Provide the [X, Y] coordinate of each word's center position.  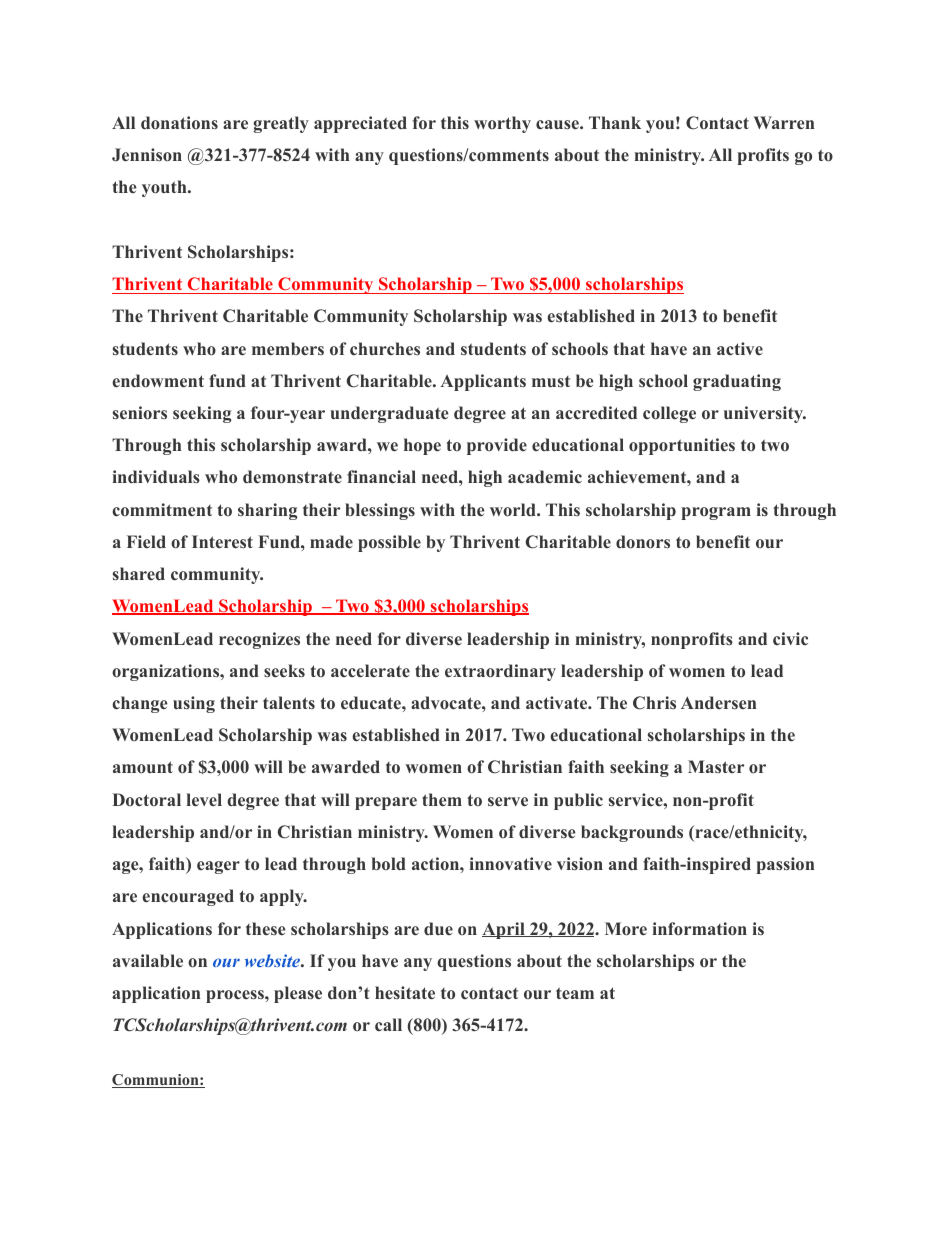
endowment [158, 381]
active [740, 348]
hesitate [405, 992]
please [298, 994]
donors [643, 542]
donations [179, 123]
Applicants [483, 382]
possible [389, 543]
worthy [502, 124]
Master [716, 766]
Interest [222, 541]
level [204, 799]
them [442, 799]
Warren [784, 122]
